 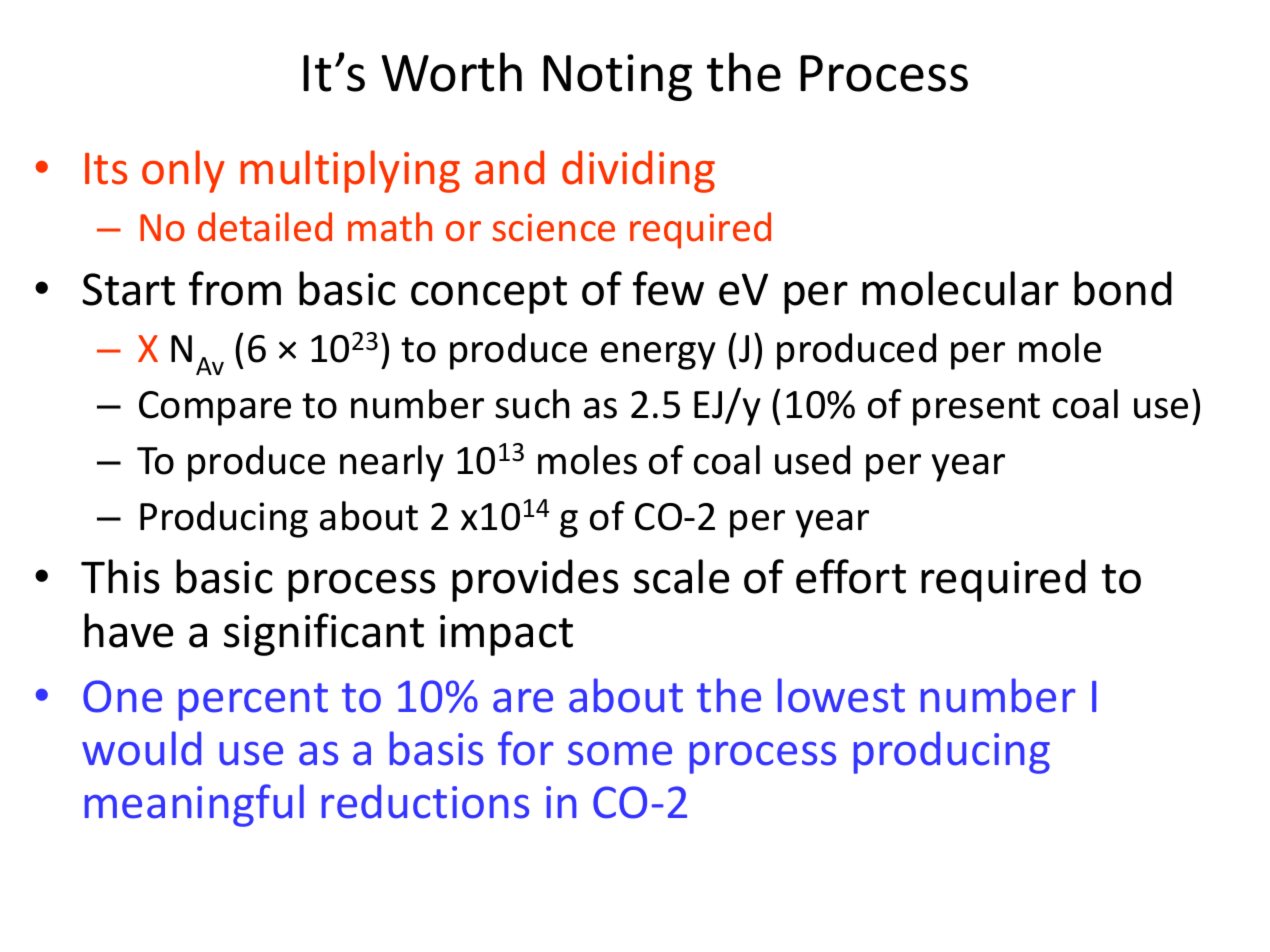 What do you see at coordinates (532, 404) in the screenshot?
I see `such` at bounding box center [532, 404].
